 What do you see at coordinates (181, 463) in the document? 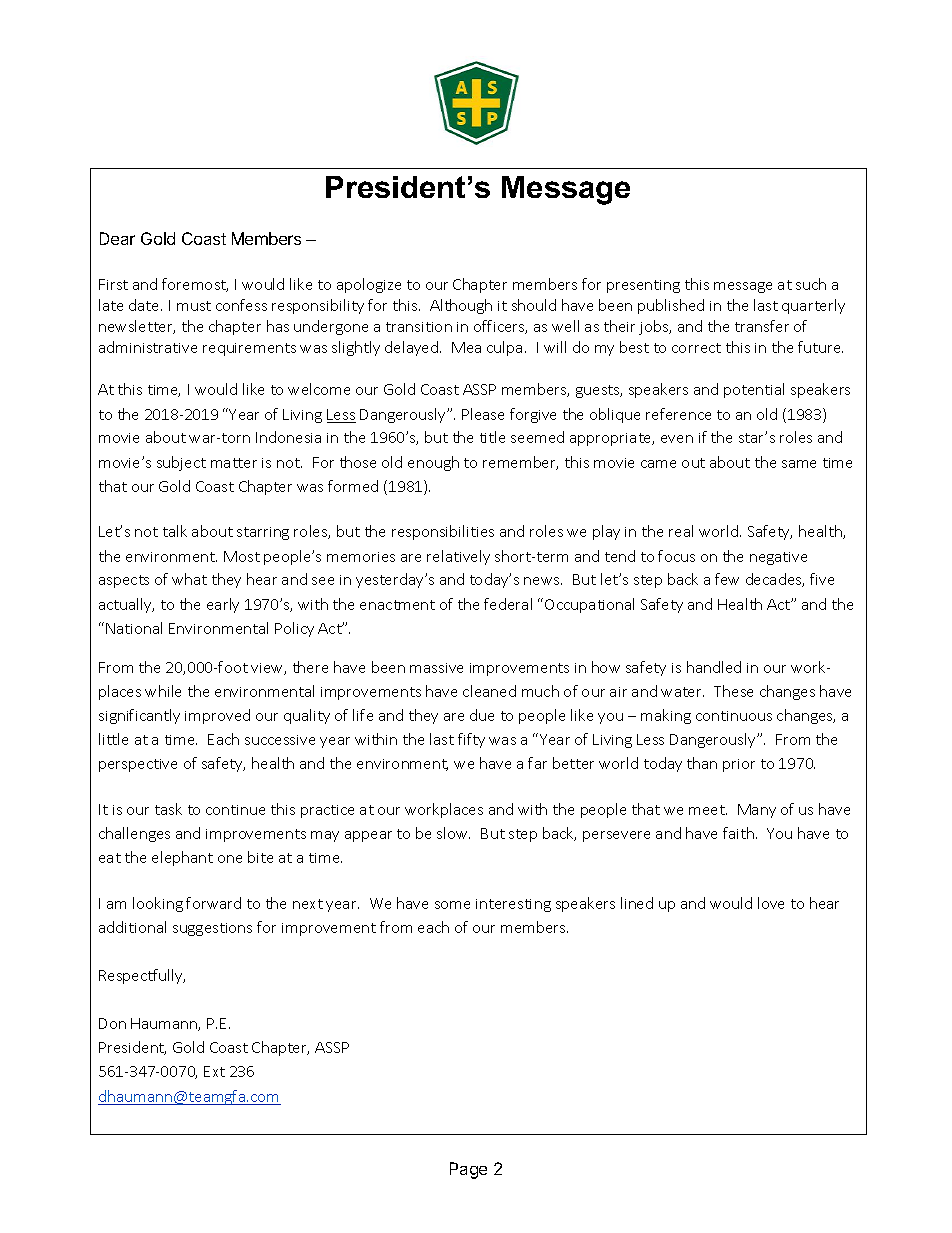
I see `subject` at bounding box center [181, 463].
